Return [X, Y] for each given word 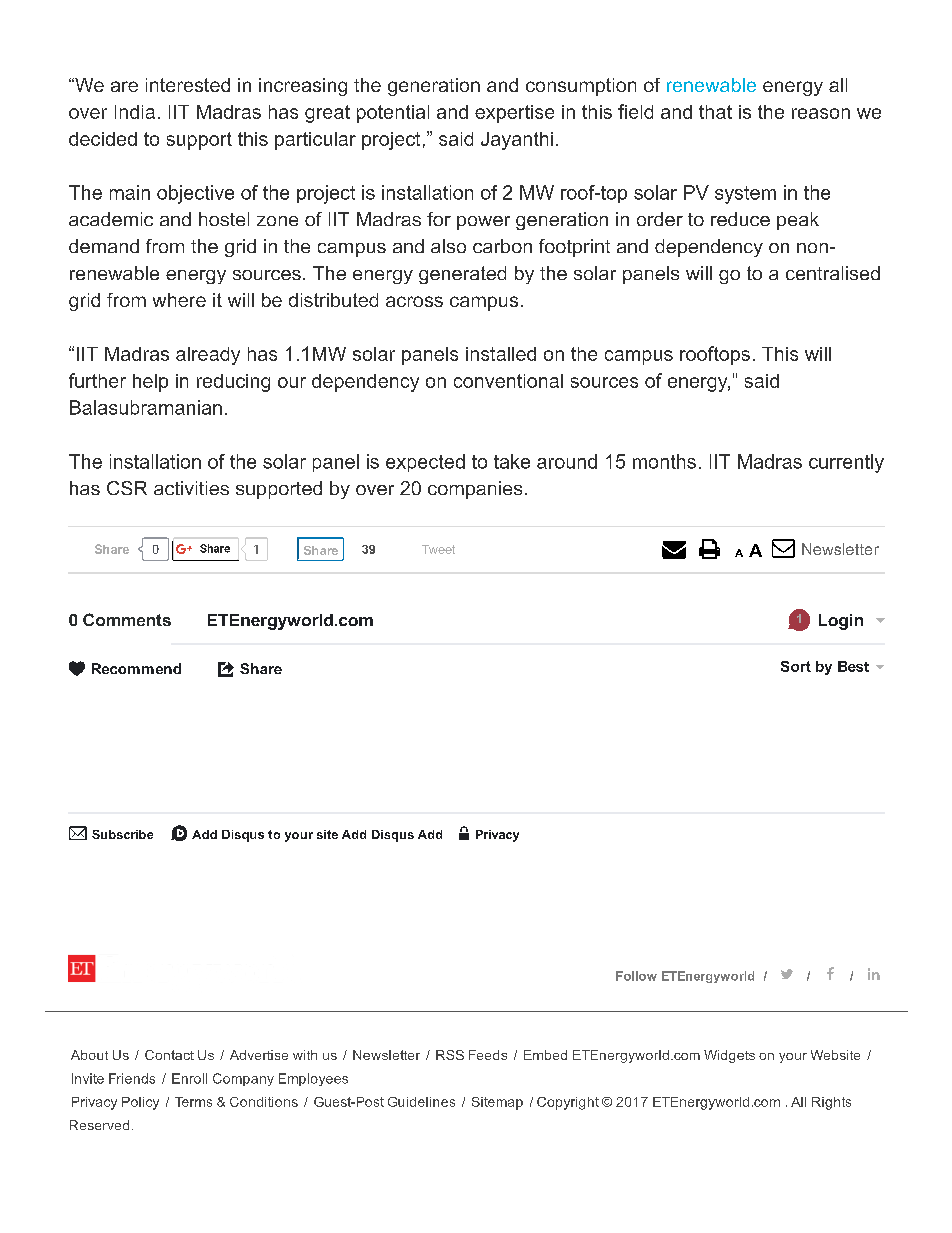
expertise [514, 114]
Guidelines [421, 1102]
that [715, 112]
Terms [193, 1102]
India [135, 112]
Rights [831, 1103]
